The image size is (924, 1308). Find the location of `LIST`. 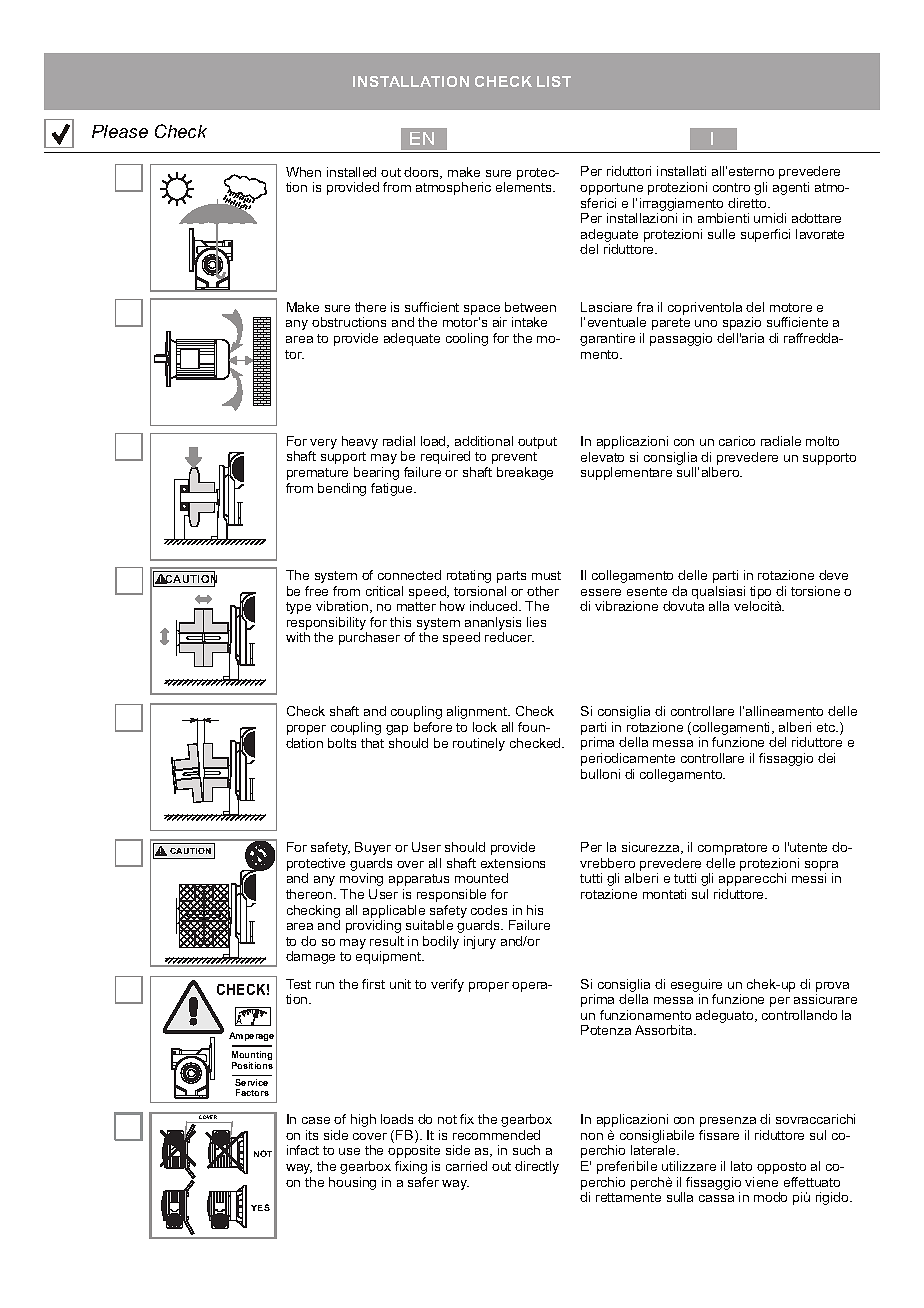

LIST is located at coordinates (554, 81).
